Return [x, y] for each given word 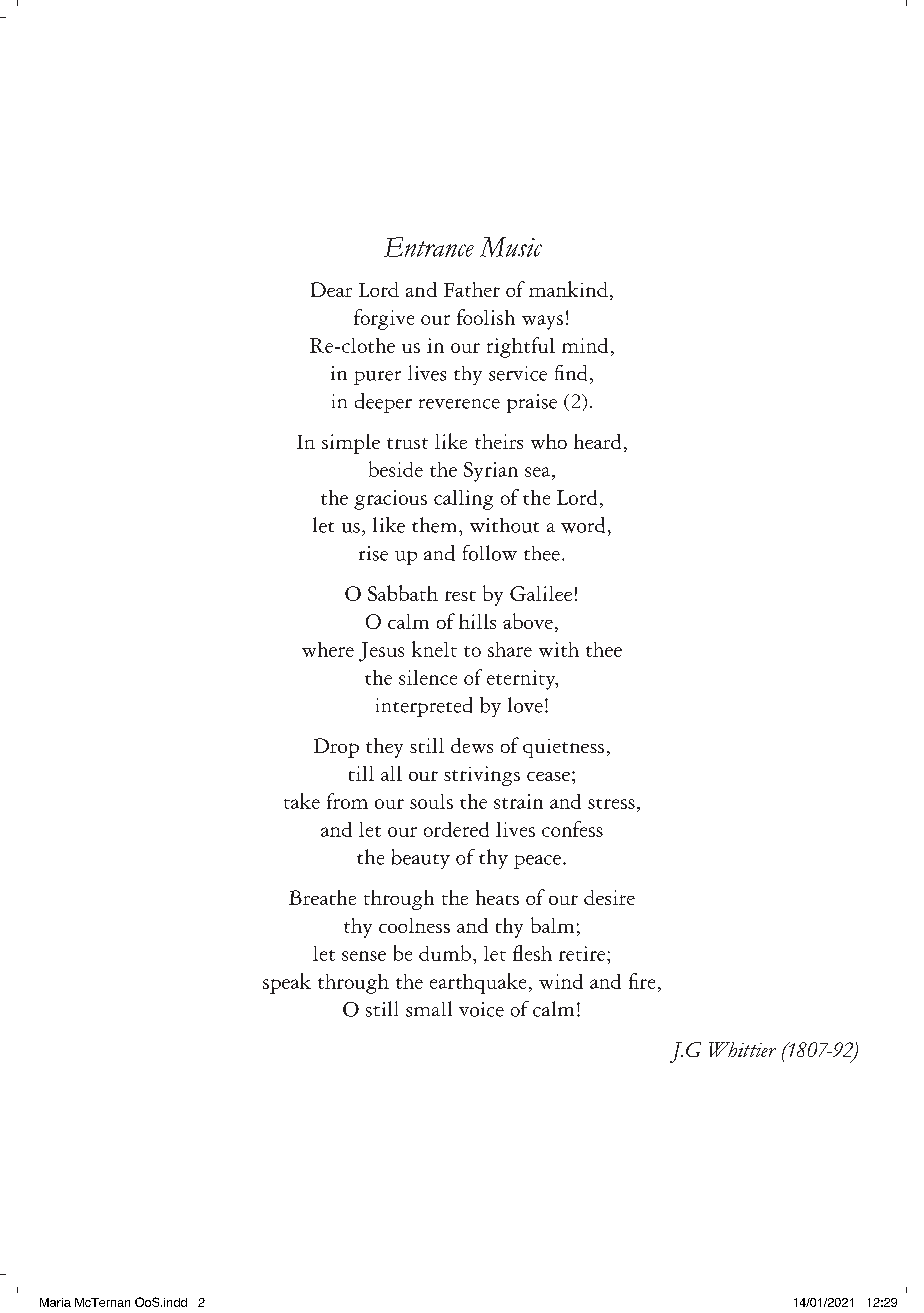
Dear [331, 289]
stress [611, 804]
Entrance [429, 247]
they [384, 748]
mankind [568, 289]
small [429, 1009]
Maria [55, 1302]
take [302, 801]
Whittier [742, 1049]
